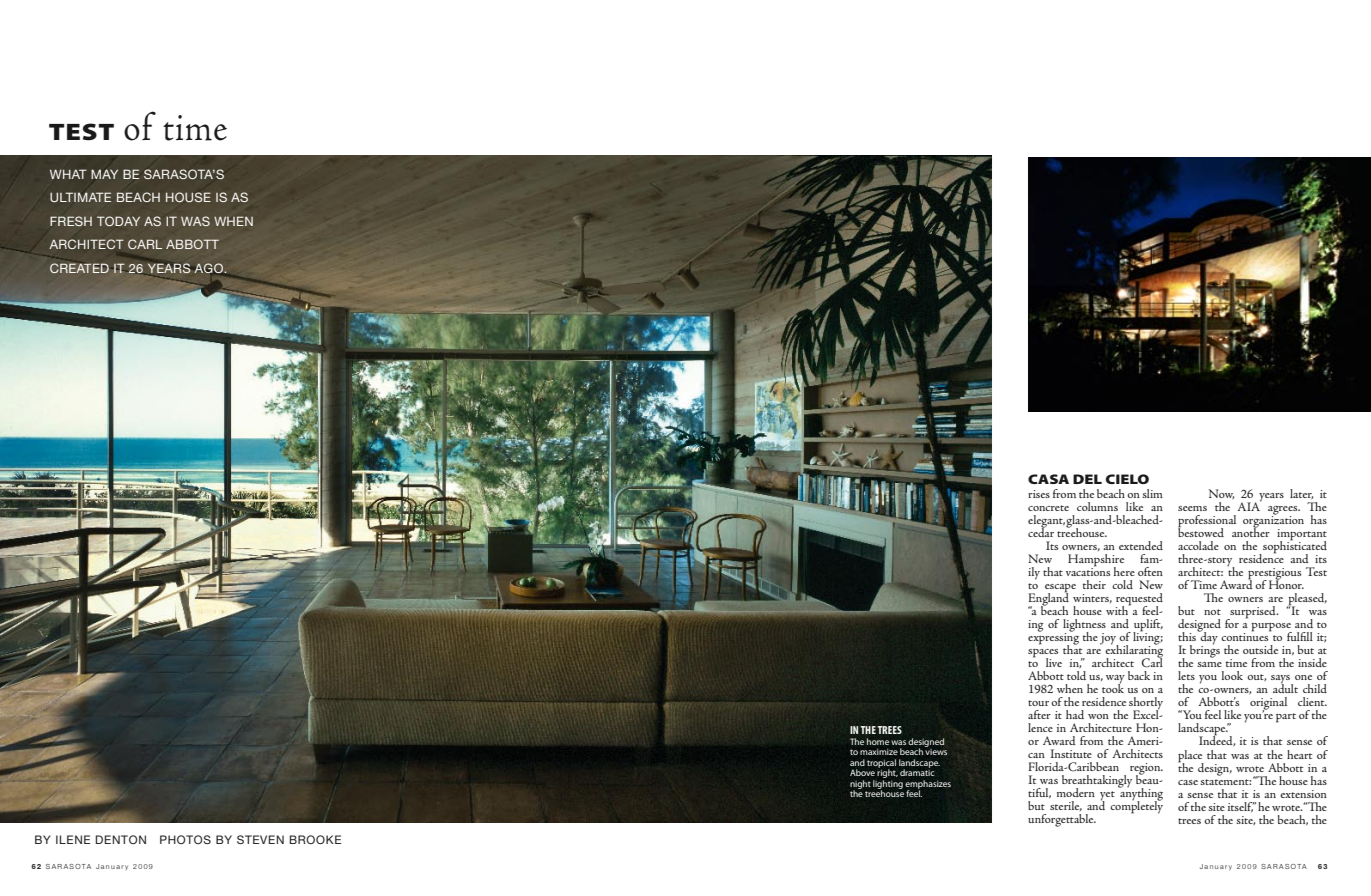 This screenshot has width=1371, height=896. What do you see at coordinates (185, 839) in the screenshot?
I see `PHOTOS` at bounding box center [185, 839].
